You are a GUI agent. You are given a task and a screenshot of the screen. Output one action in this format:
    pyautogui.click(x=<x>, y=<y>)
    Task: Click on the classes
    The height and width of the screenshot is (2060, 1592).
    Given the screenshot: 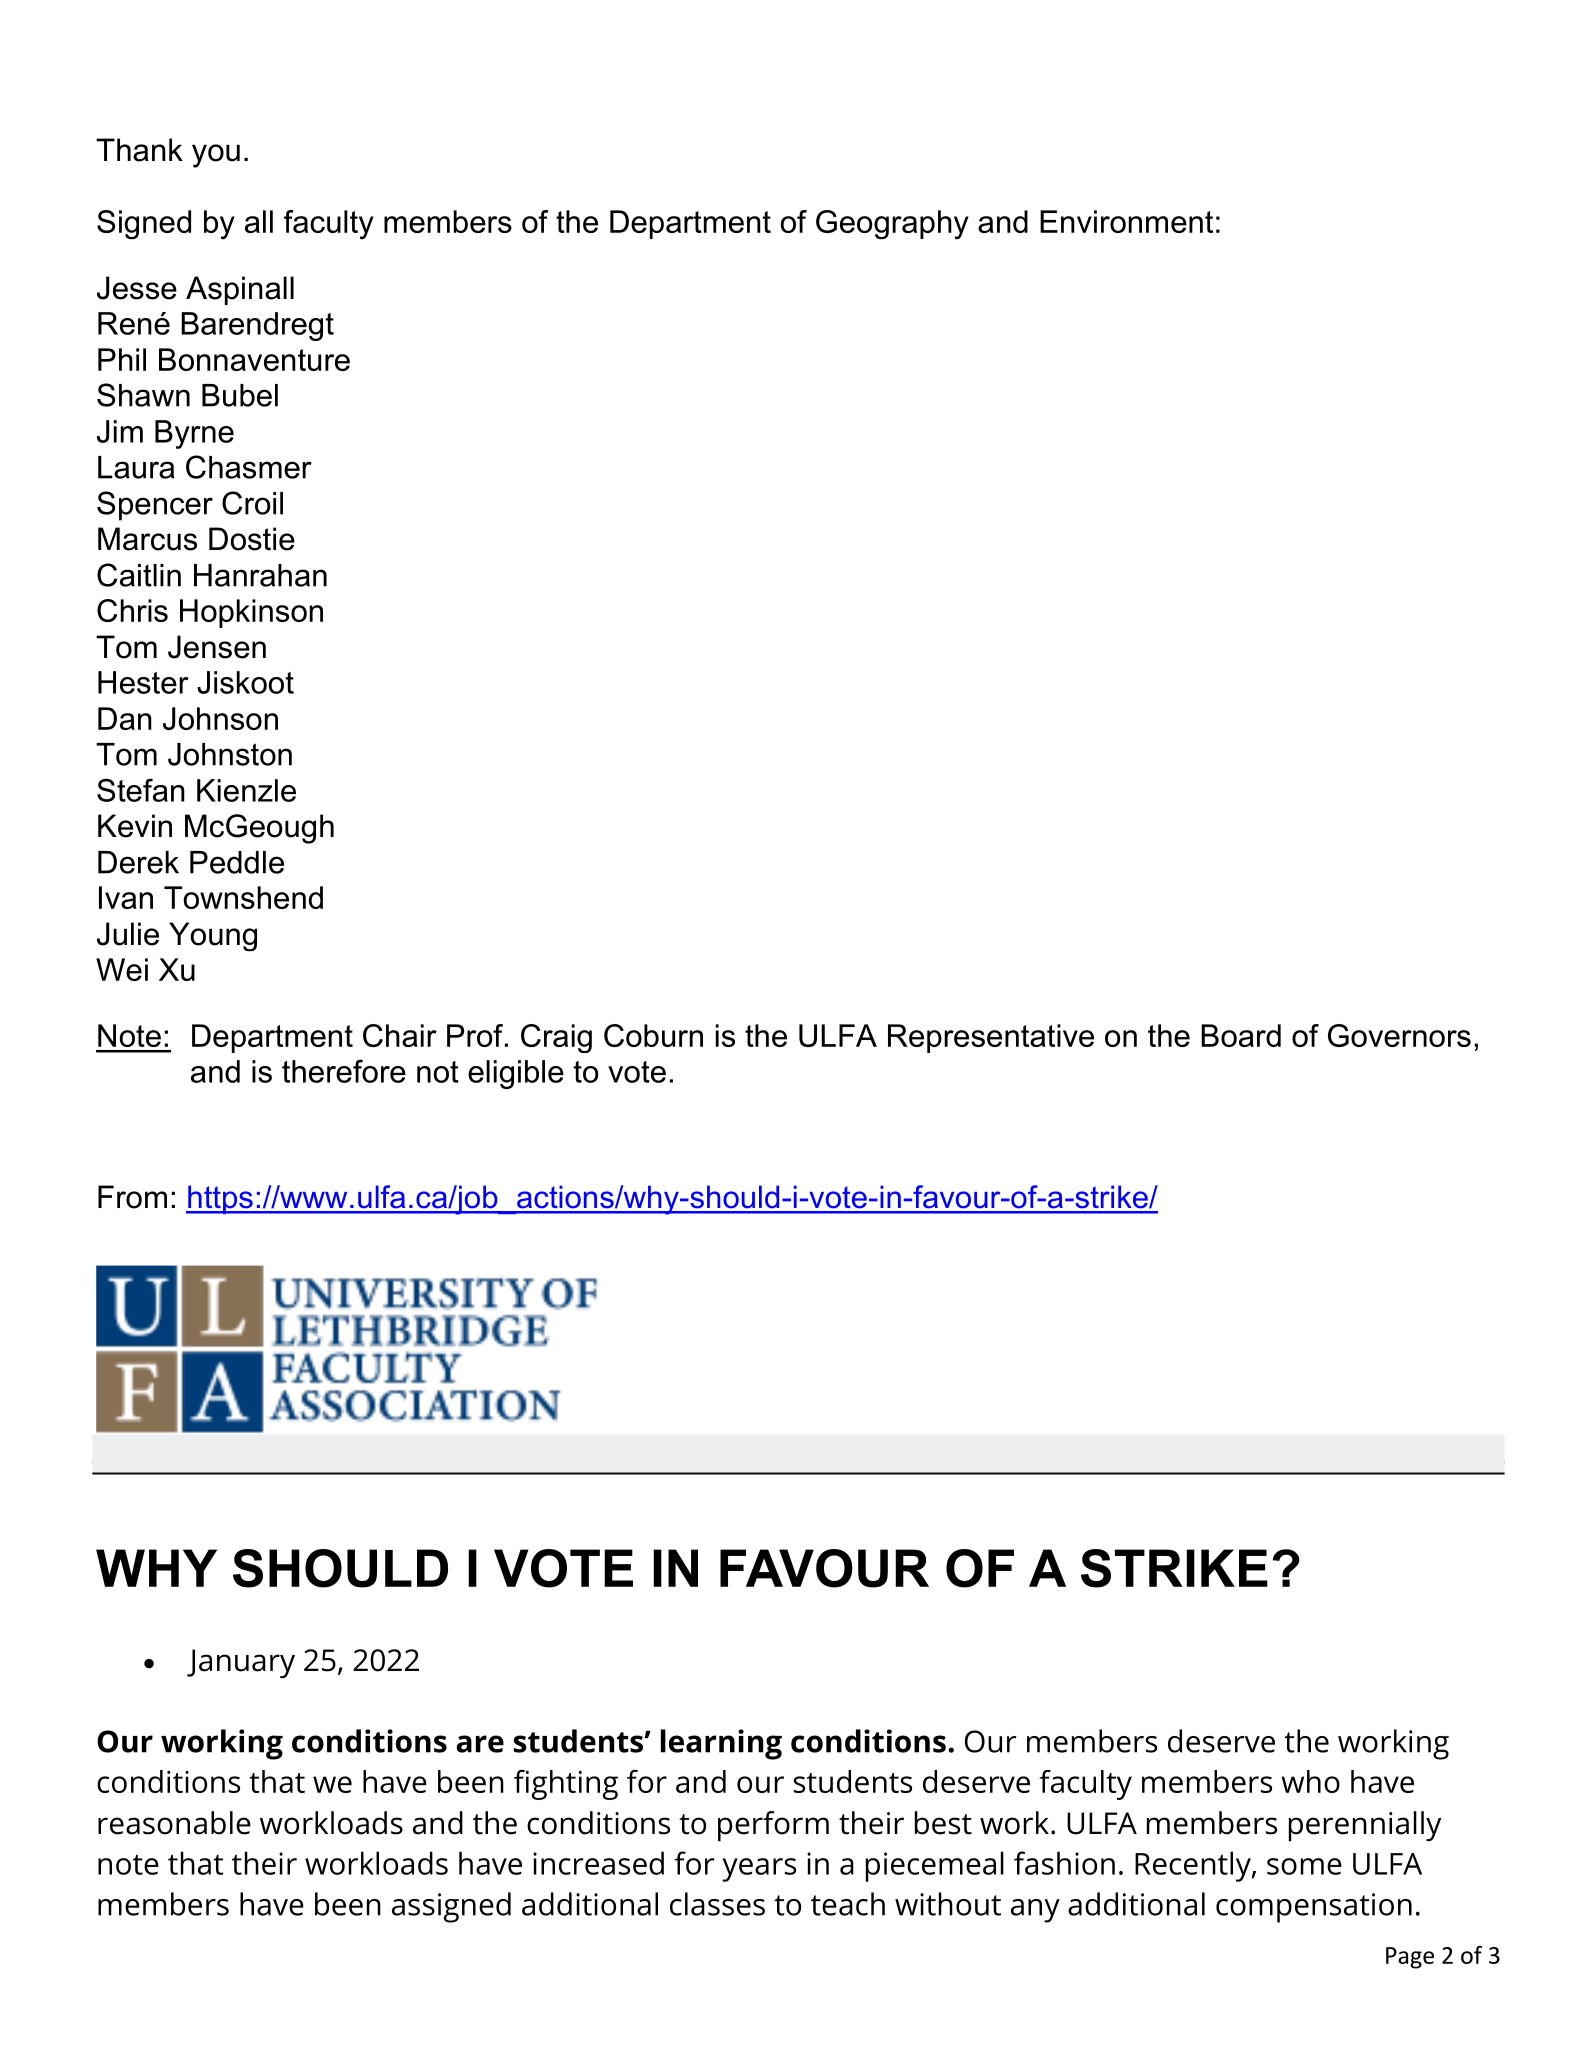 What is the action you would take?
    pyautogui.click(x=717, y=1904)
